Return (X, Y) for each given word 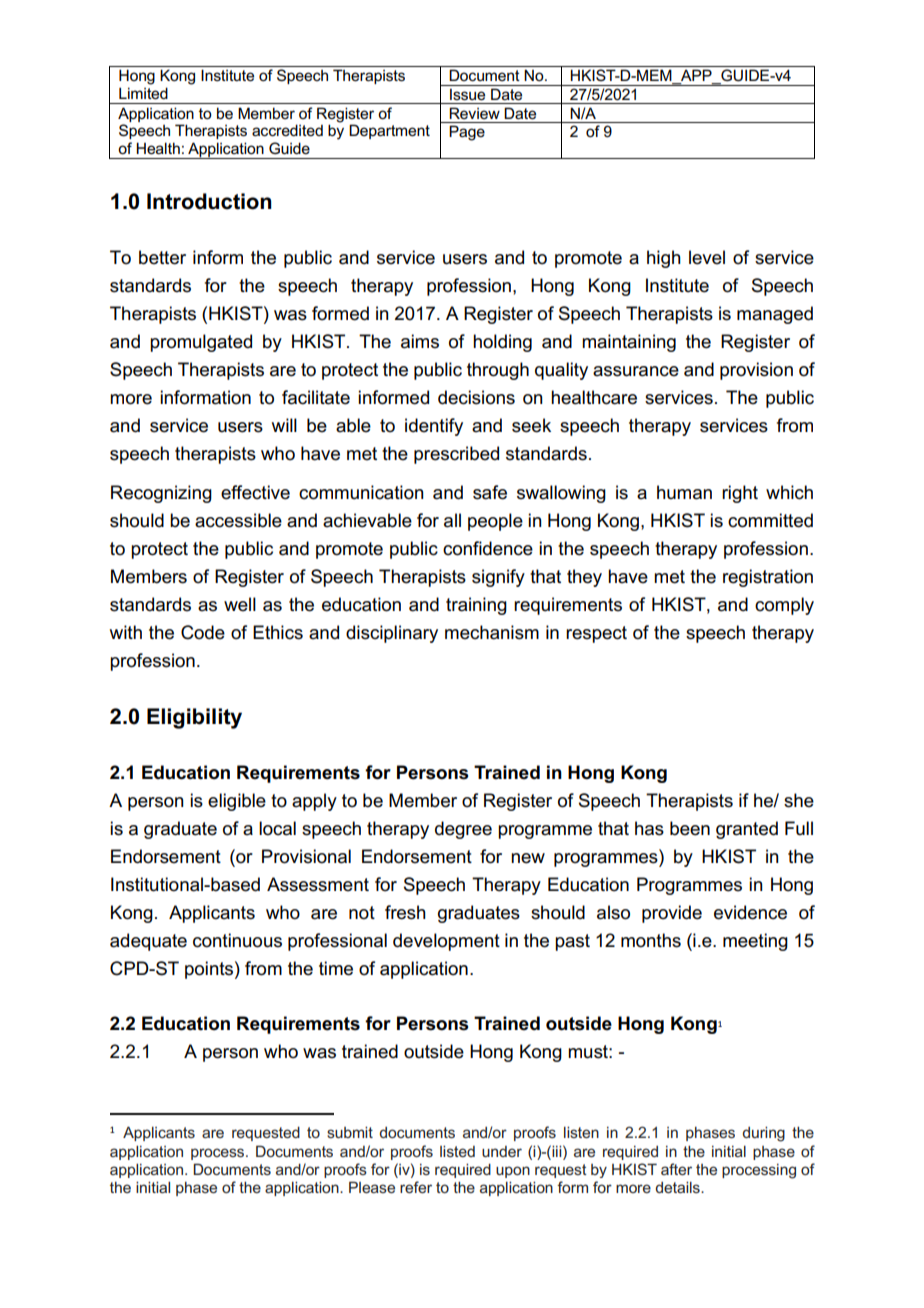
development (446, 942)
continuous (237, 940)
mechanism (492, 632)
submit (350, 1132)
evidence (750, 912)
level (707, 257)
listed (457, 1151)
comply (784, 606)
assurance (636, 371)
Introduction (209, 201)
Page (467, 133)
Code (203, 632)
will (284, 425)
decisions (476, 397)
